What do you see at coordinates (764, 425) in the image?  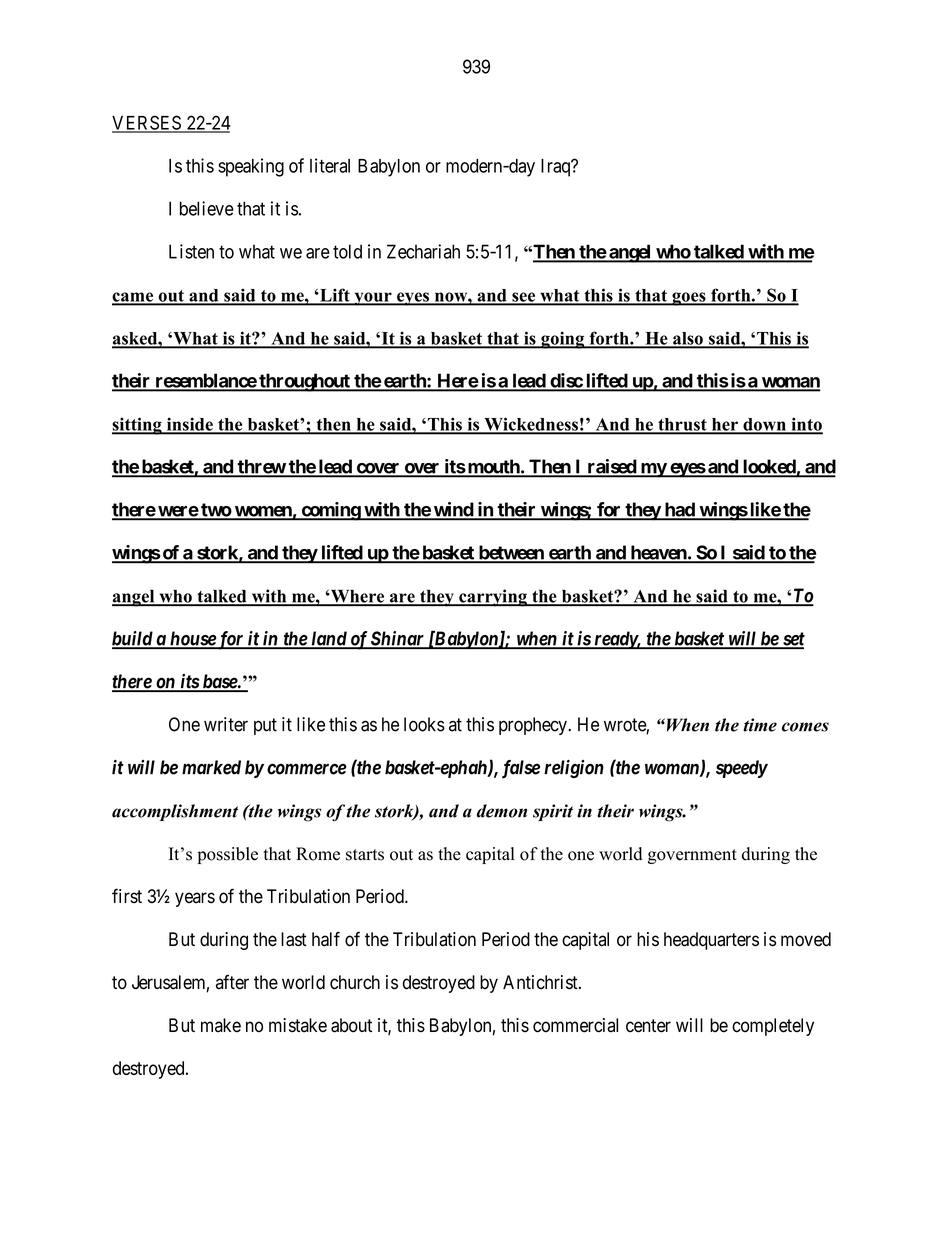 I see `down` at bounding box center [764, 425].
